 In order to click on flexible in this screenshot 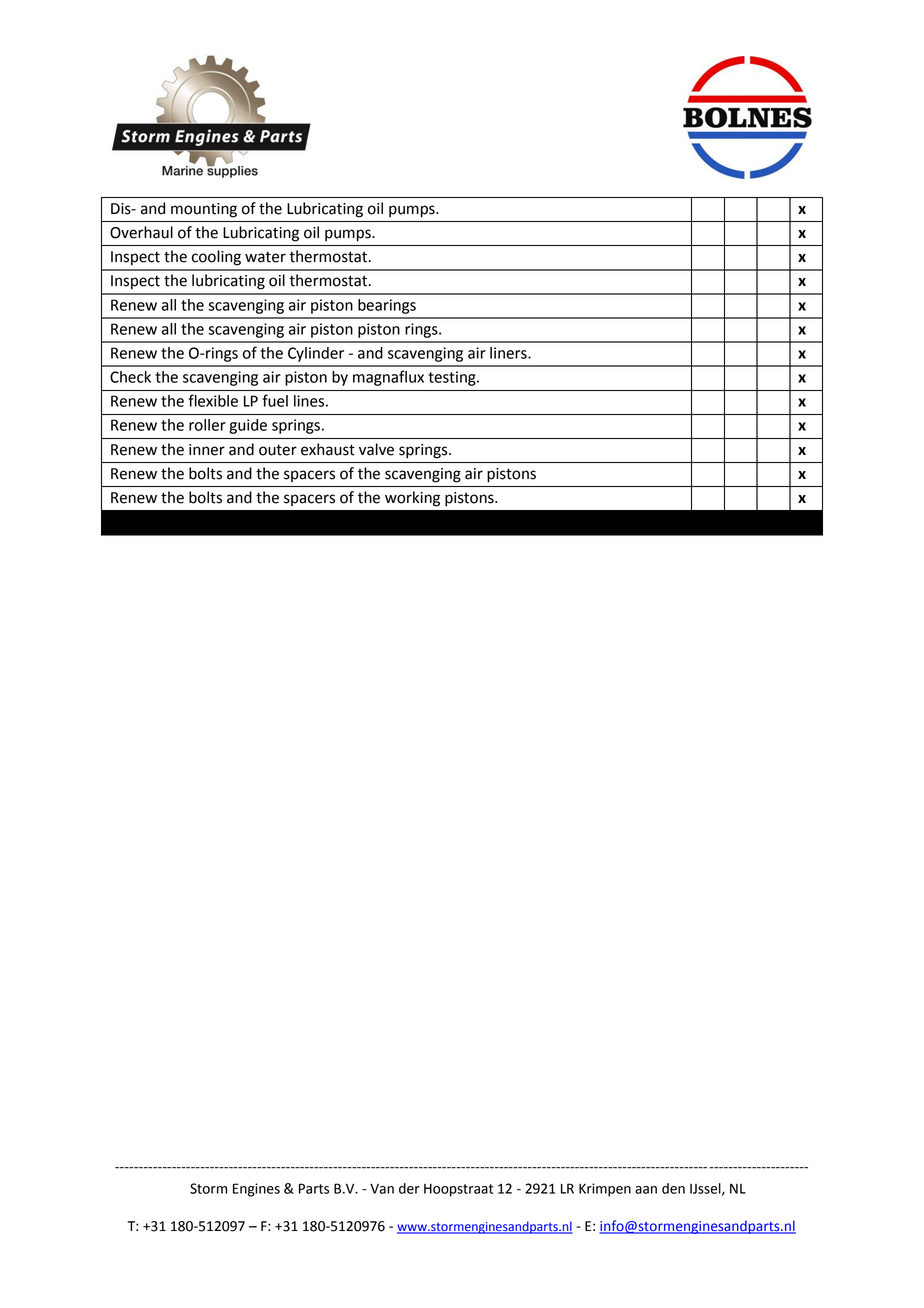, I will do `click(213, 400)`.
